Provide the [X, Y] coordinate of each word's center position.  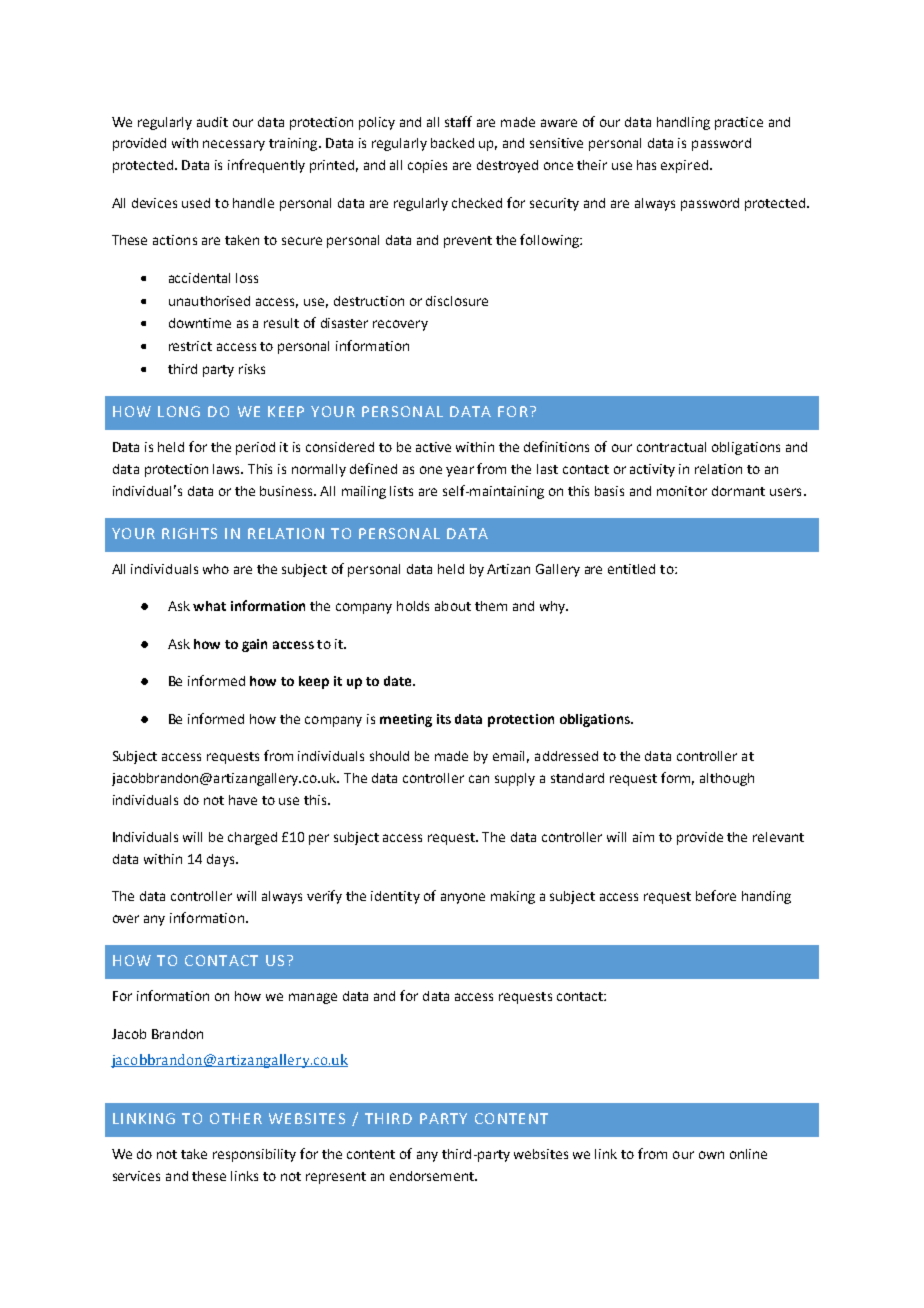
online [748, 1154]
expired [684, 166]
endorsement [433, 1176]
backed [452, 143]
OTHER [236, 1118]
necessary [234, 145]
